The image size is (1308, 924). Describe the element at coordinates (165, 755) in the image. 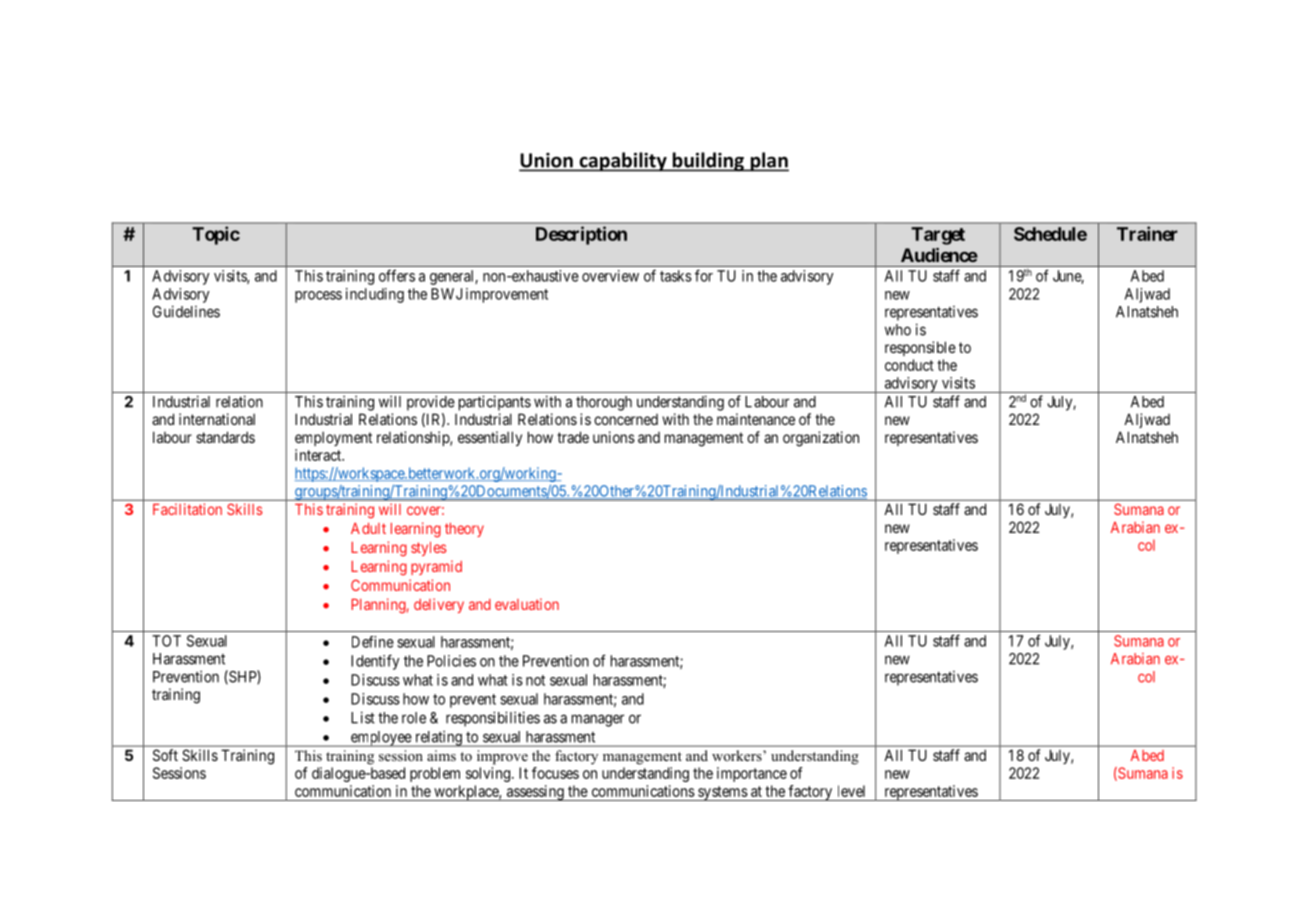

I see `Soft` at that location.
